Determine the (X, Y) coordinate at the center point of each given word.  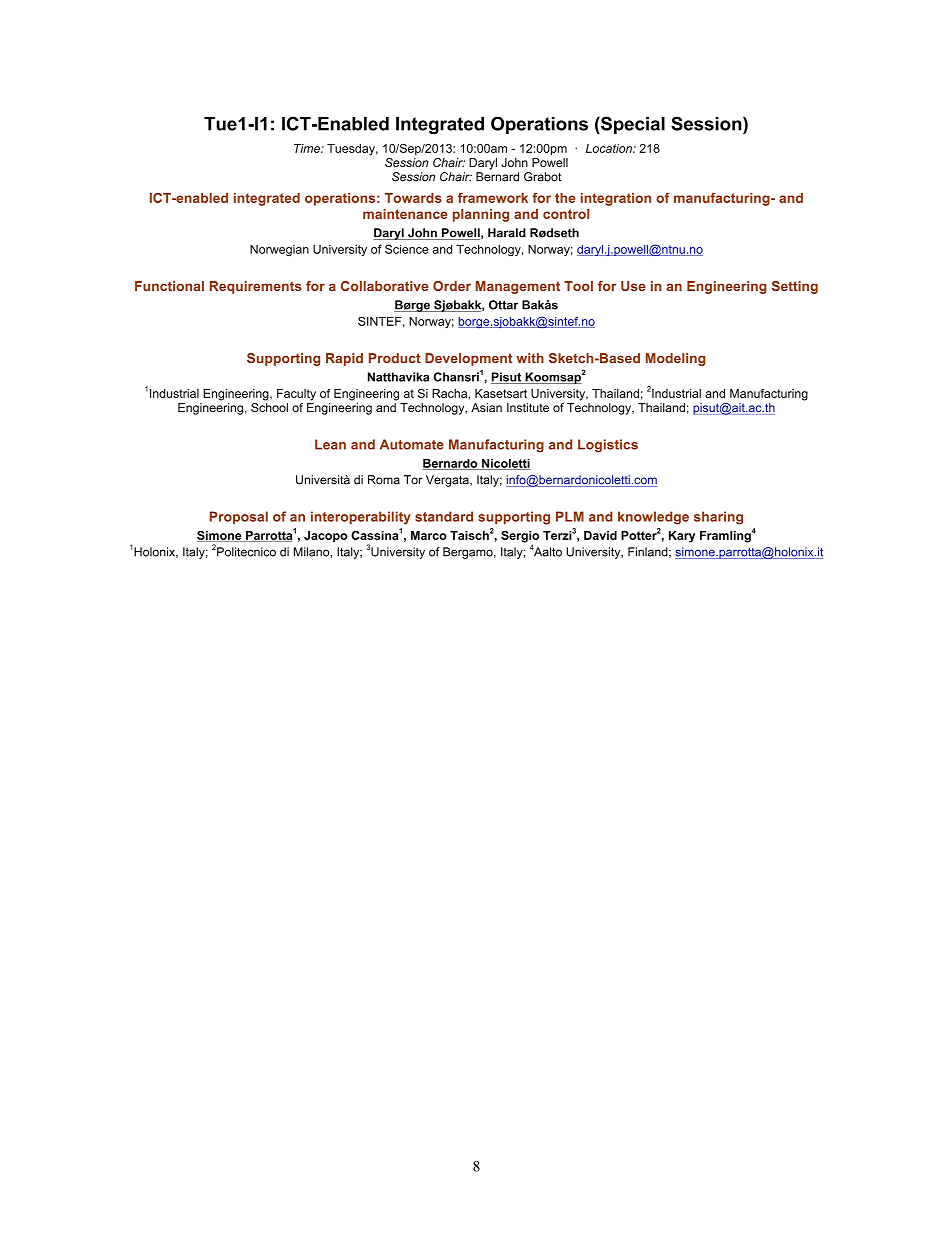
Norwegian (279, 250)
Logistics (608, 446)
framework (493, 198)
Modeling (675, 359)
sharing (718, 518)
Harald (507, 233)
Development (468, 359)
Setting (795, 287)
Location (610, 148)
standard (444, 516)
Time (308, 148)
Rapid (344, 359)
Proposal (239, 517)
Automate (412, 444)
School (269, 407)
